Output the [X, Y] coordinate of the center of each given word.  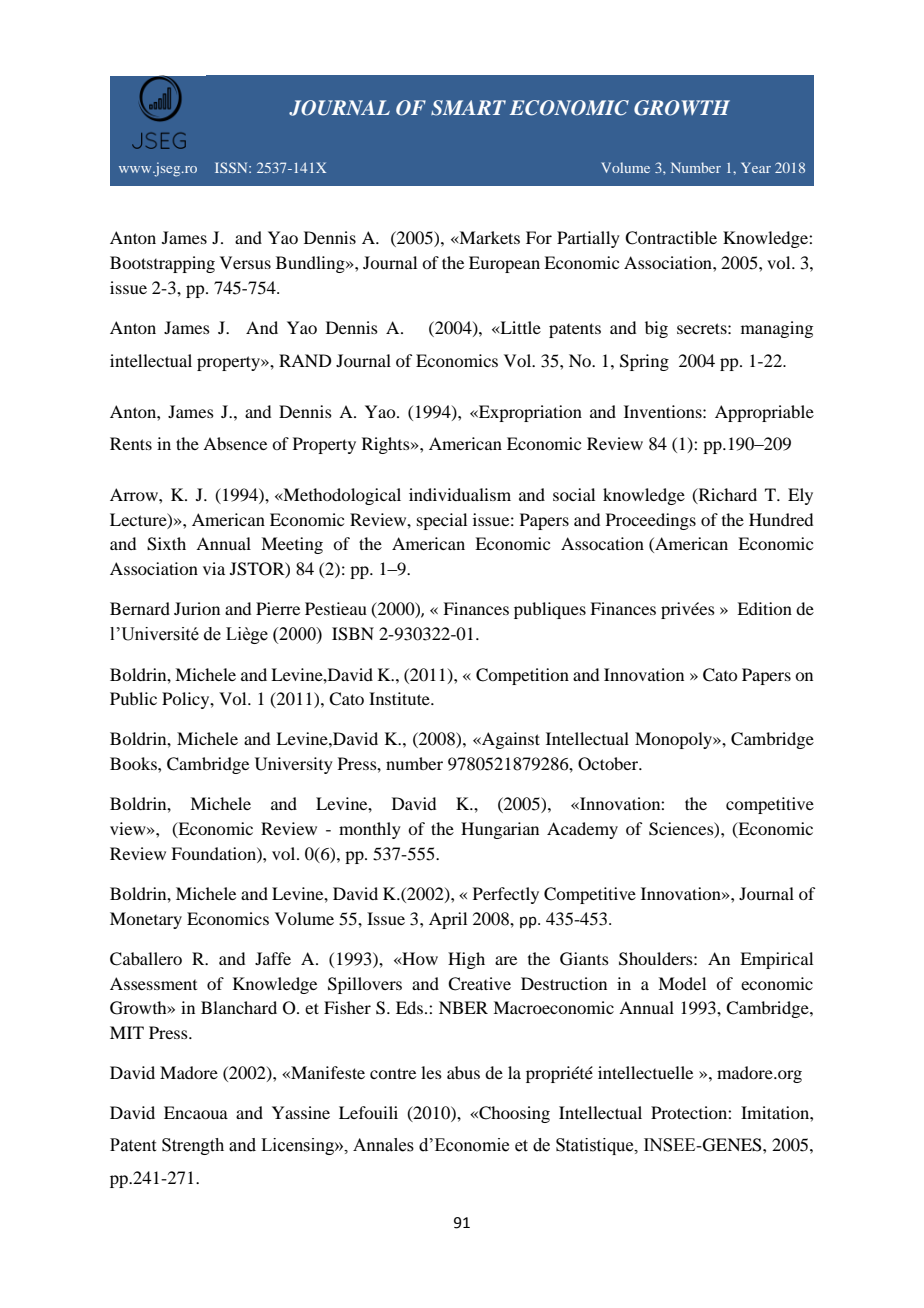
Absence [235, 443]
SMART [468, 108]
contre [393, 1073]
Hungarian [500, 830]
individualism [460, 494]
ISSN [232, 167]
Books [134, 763]
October [609, 764]
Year [756, 167]
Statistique [596, 1146]
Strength [193, 1146]
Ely [800, 496]
